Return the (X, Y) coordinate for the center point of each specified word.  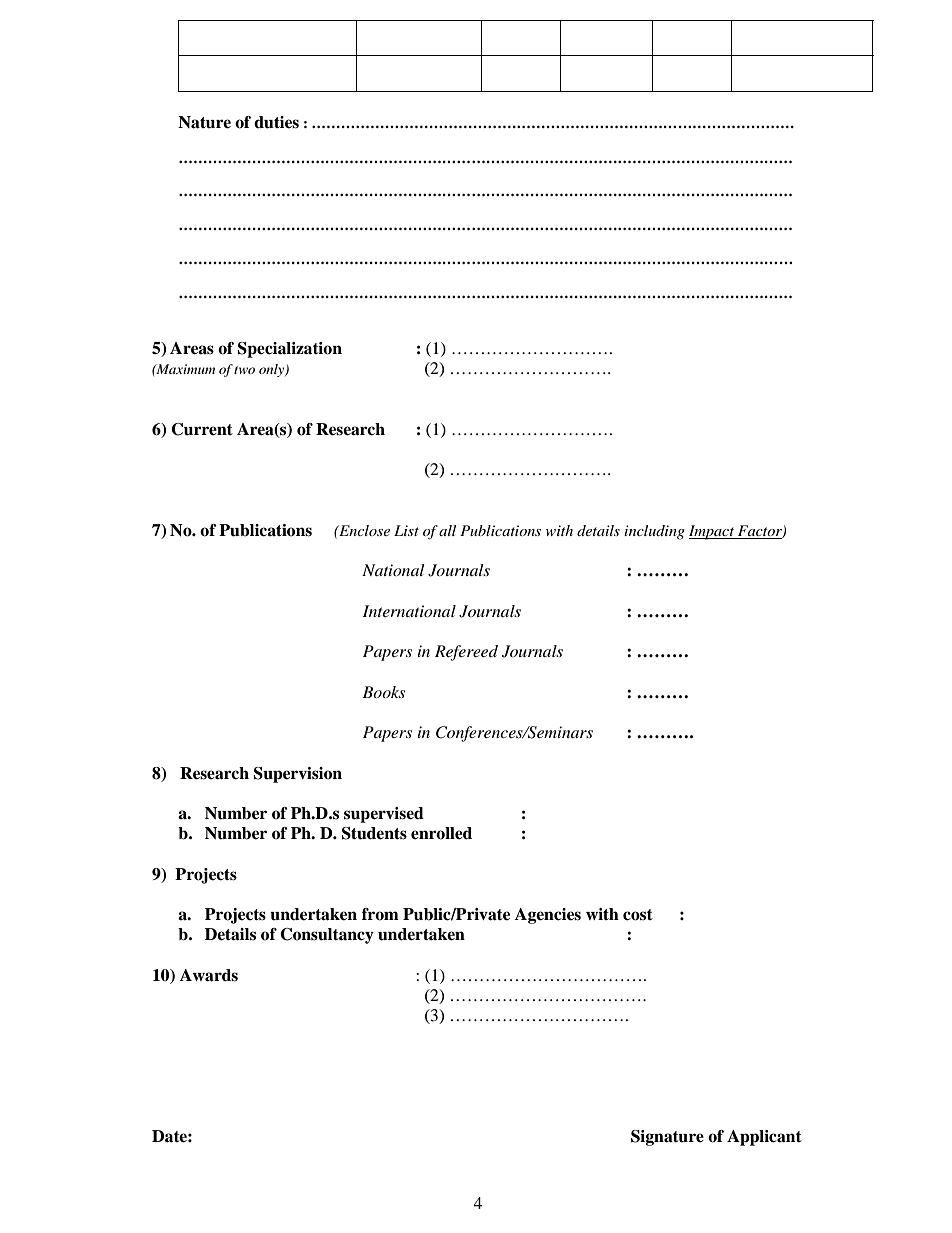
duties (276, 122)
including (654, 532)
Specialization (290, 350)
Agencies (548, 916)
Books (383, 692)
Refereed (466, 653)
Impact (713, 532)
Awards (209, 975)
